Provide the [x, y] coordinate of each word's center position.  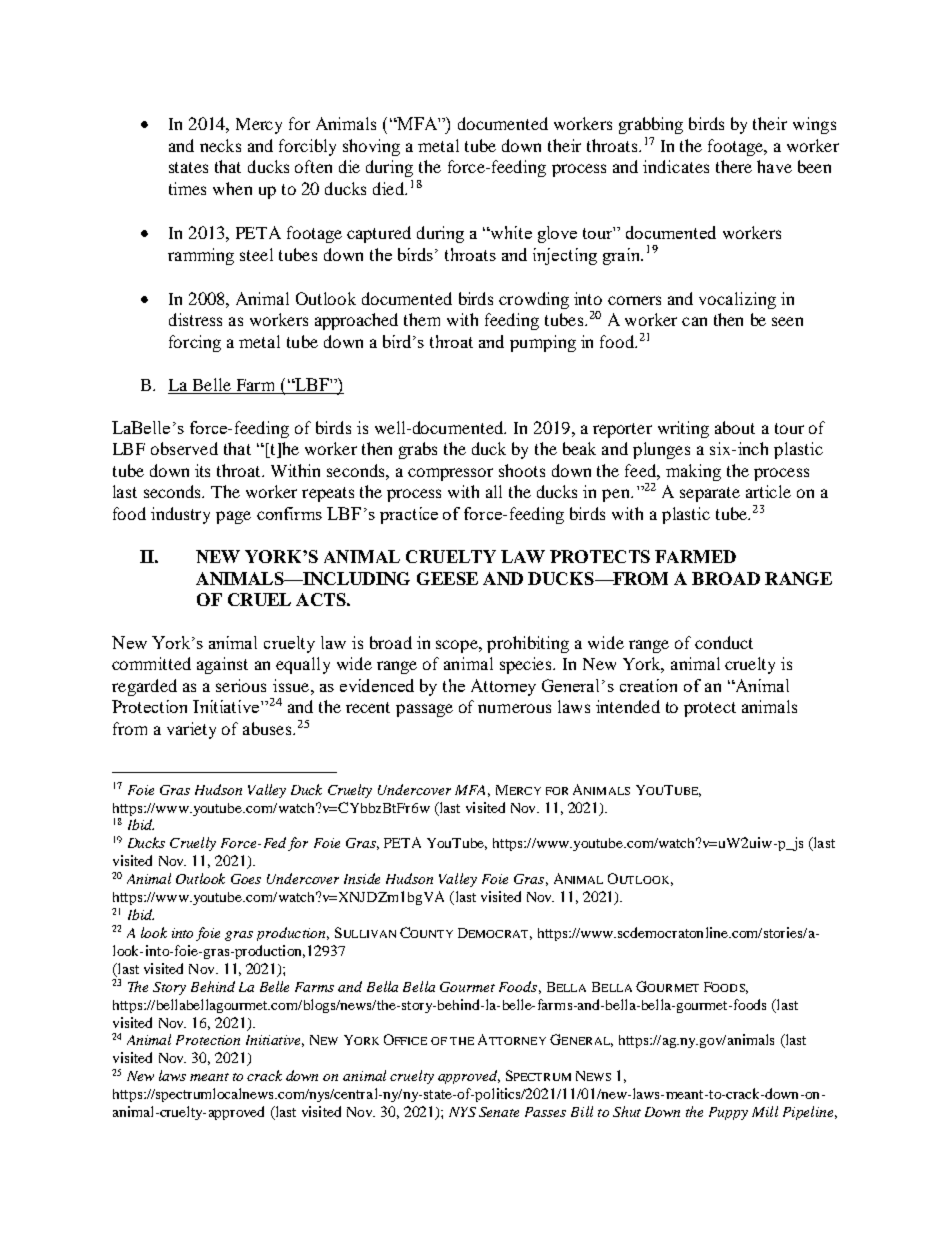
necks [220, 145]
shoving [371, 147]
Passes [545, 1112]
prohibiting [528, 644]
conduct [724, 642]
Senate [499, 1112]
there [734, 166]
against [222, 665]
